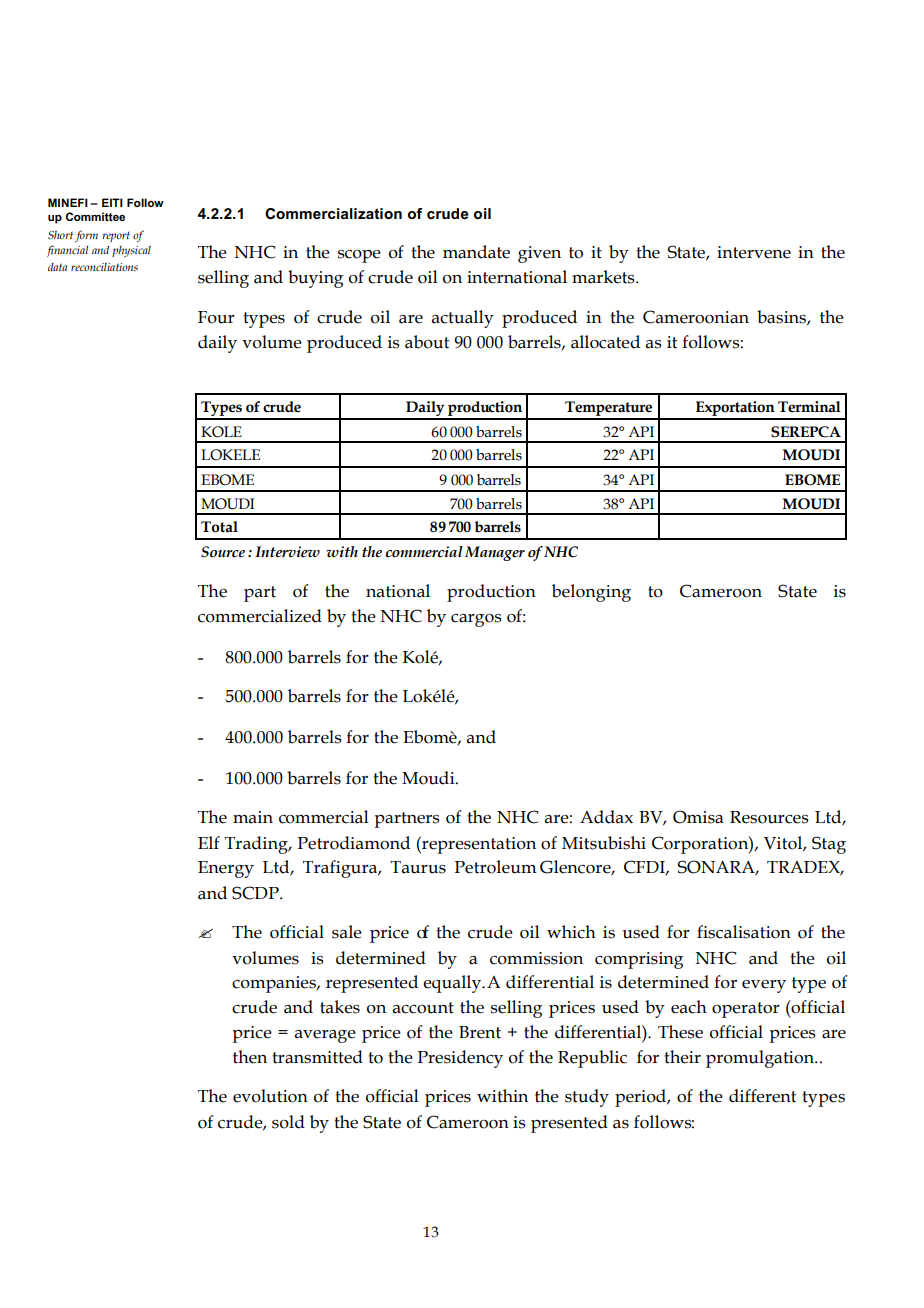  I want to click on intervene, so click(754, 252).
